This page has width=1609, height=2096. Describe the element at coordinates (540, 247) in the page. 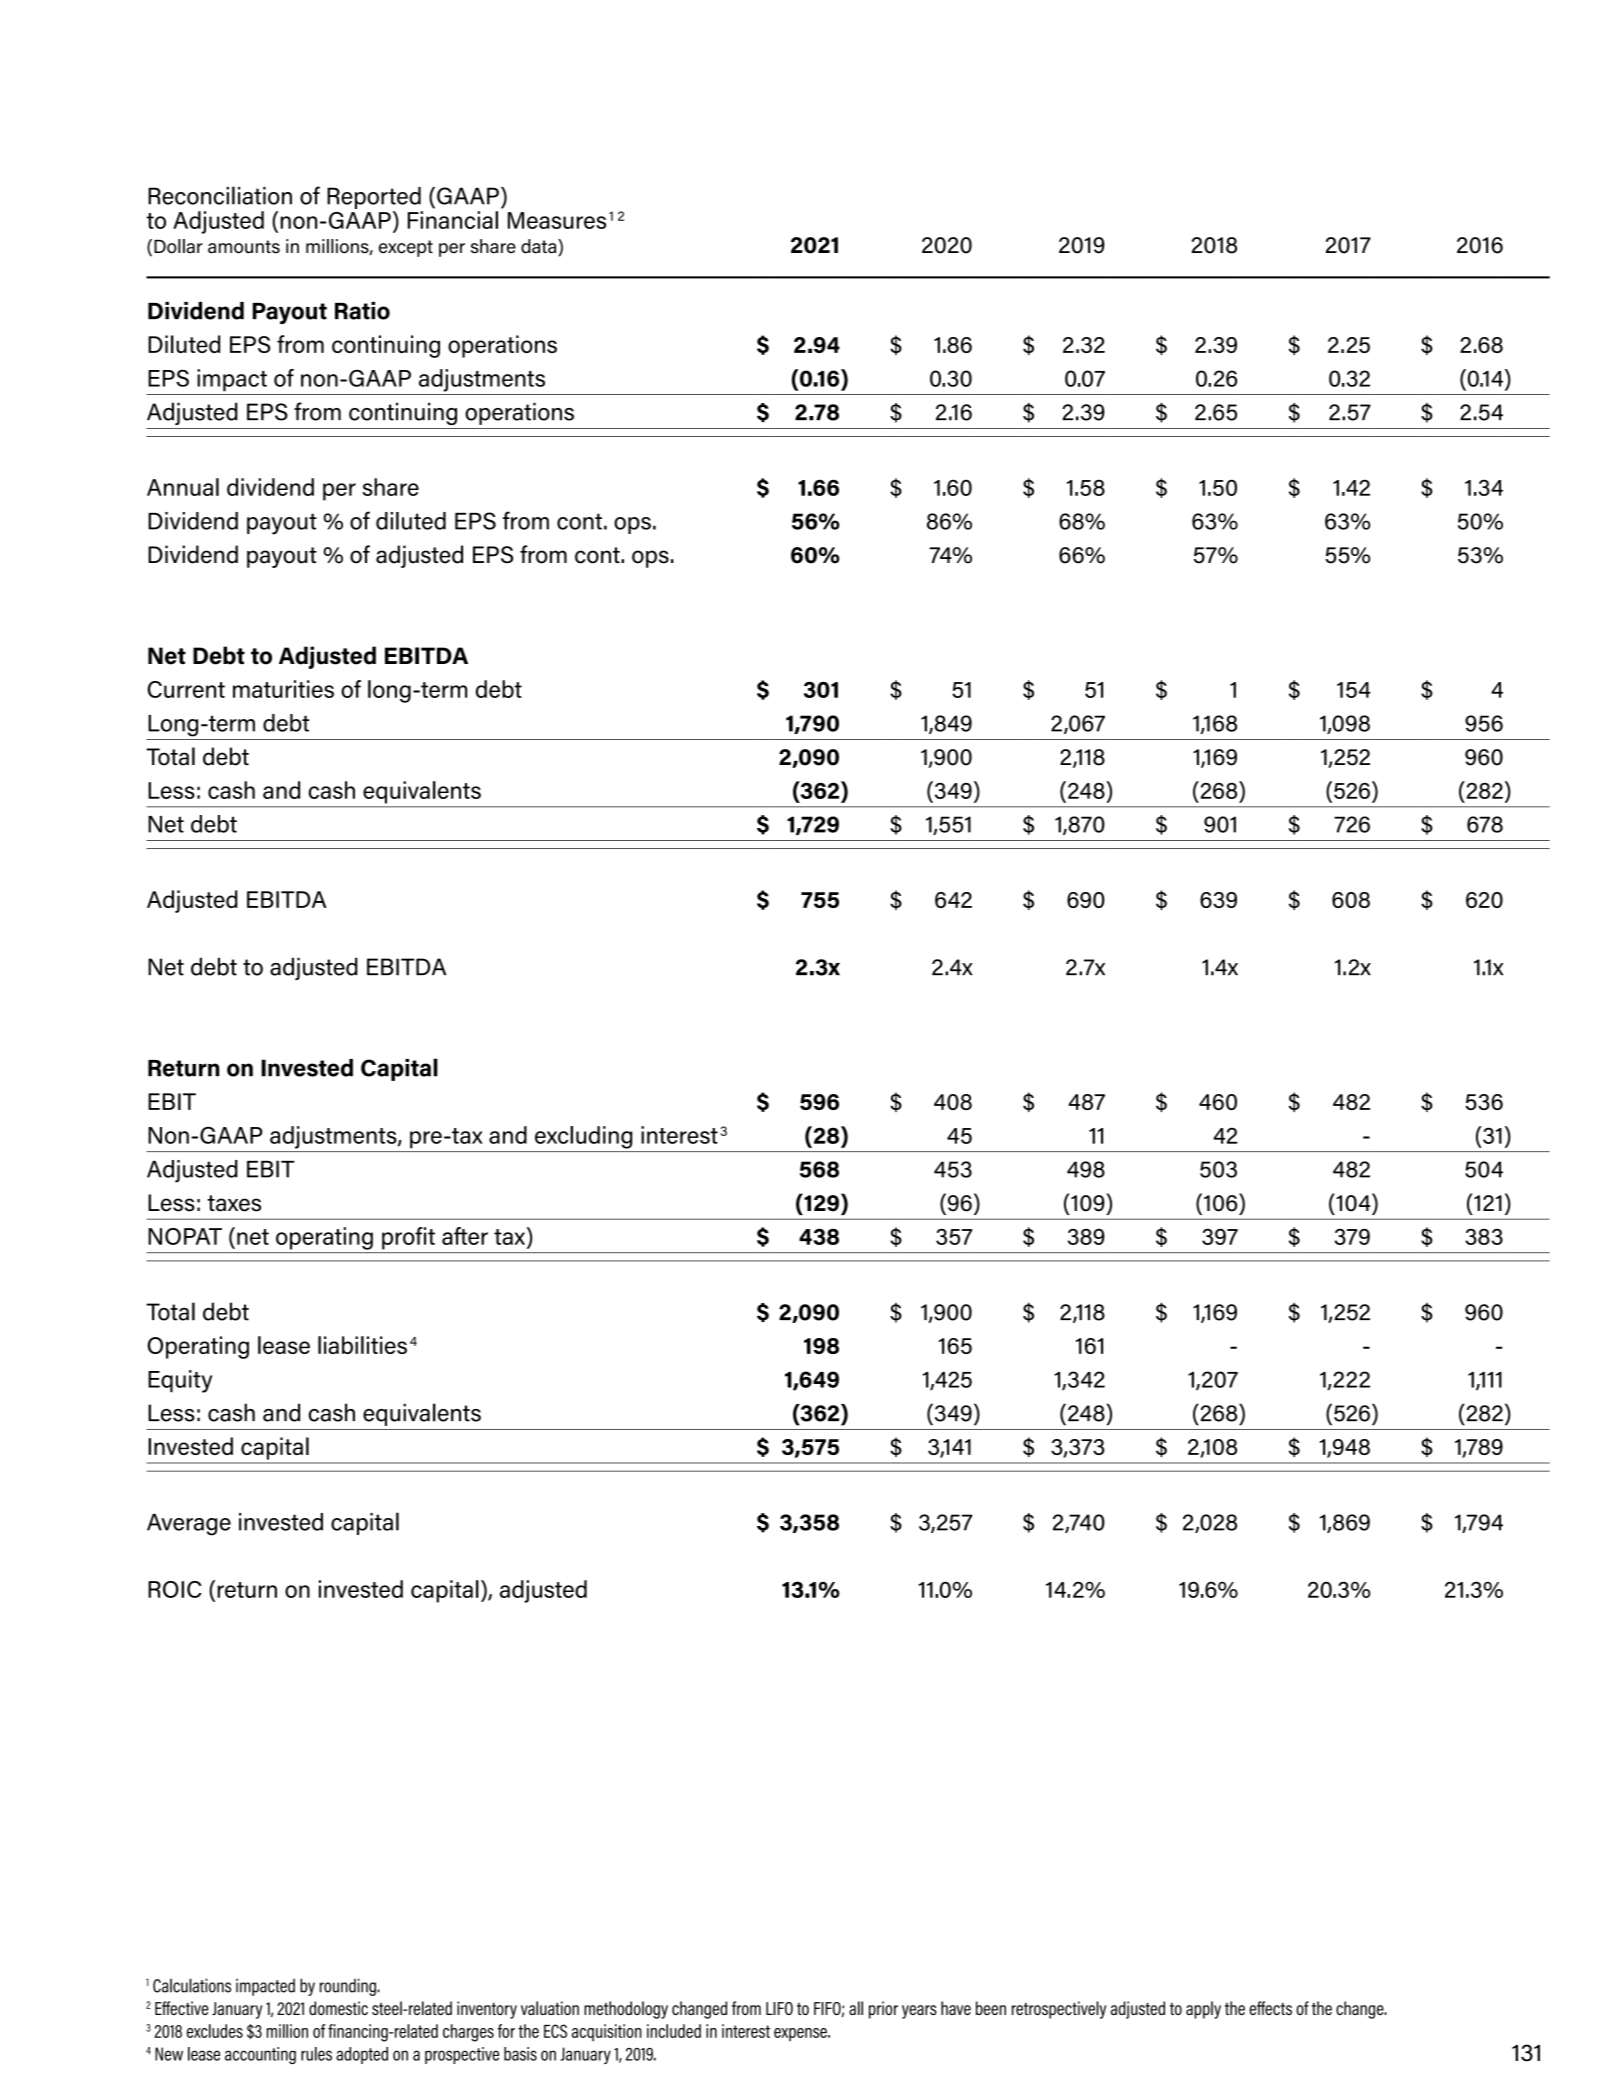

I see `data` at that location.
